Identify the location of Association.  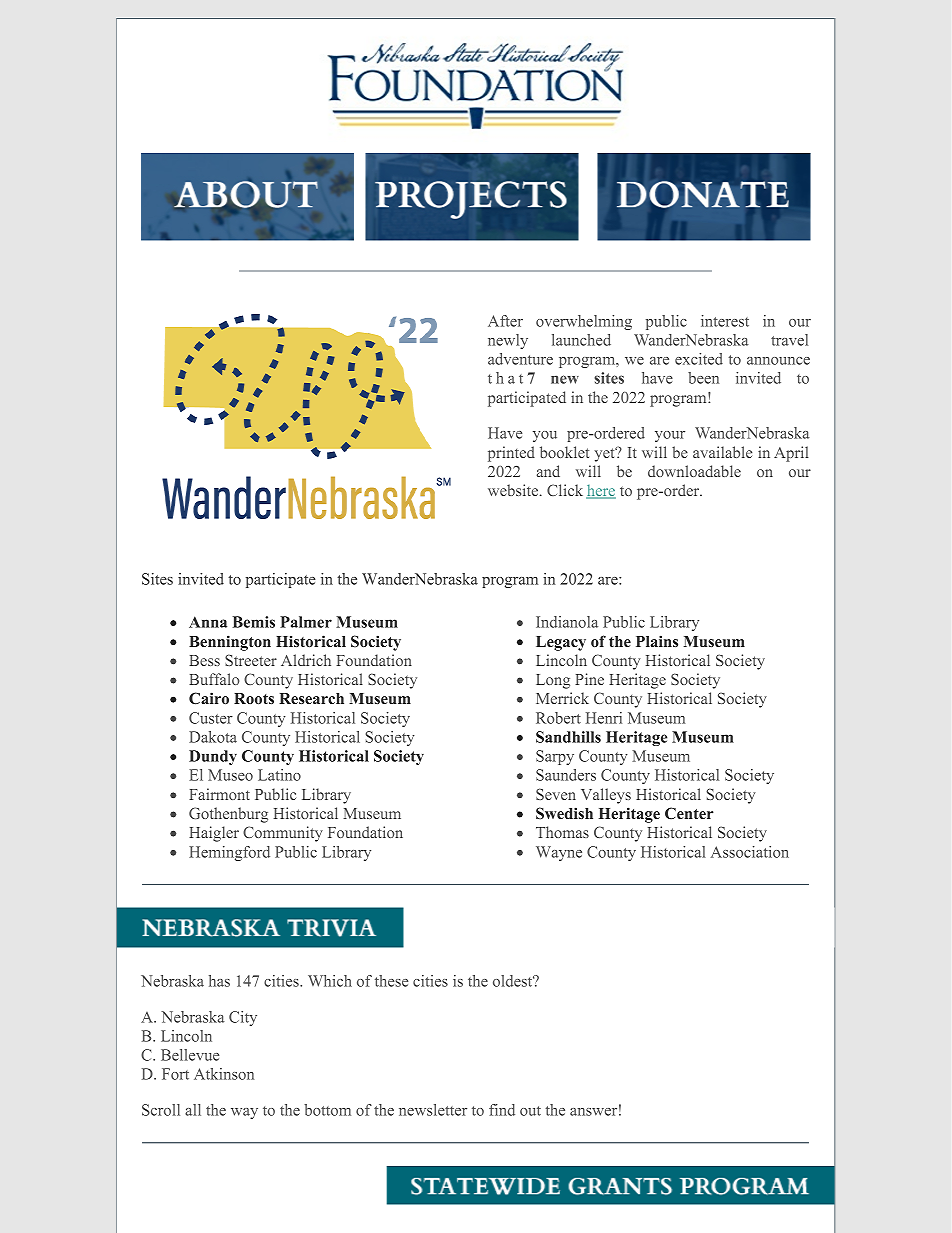
(750, 852).
